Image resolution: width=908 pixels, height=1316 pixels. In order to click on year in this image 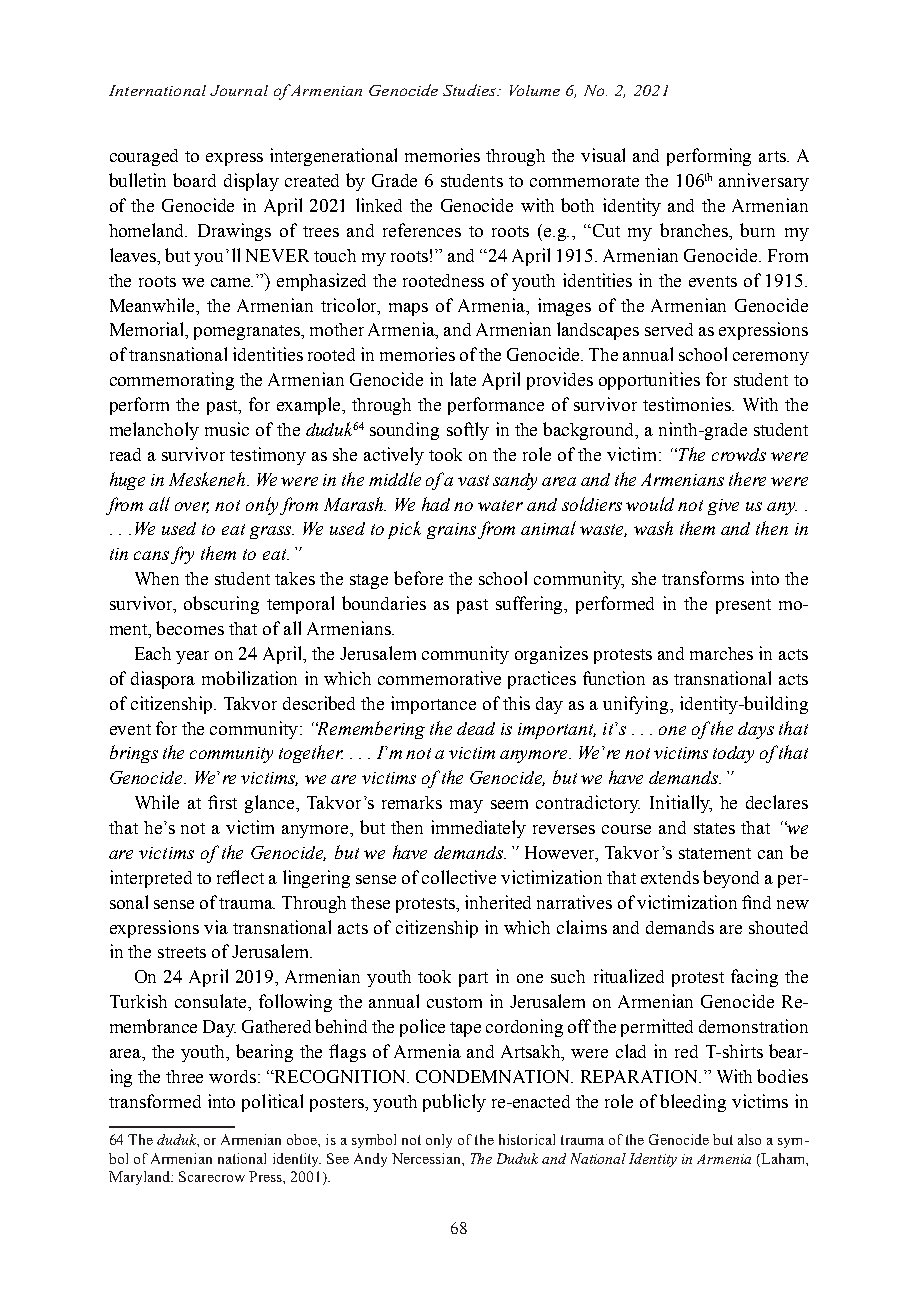, I will do `click(192, 657)`.
